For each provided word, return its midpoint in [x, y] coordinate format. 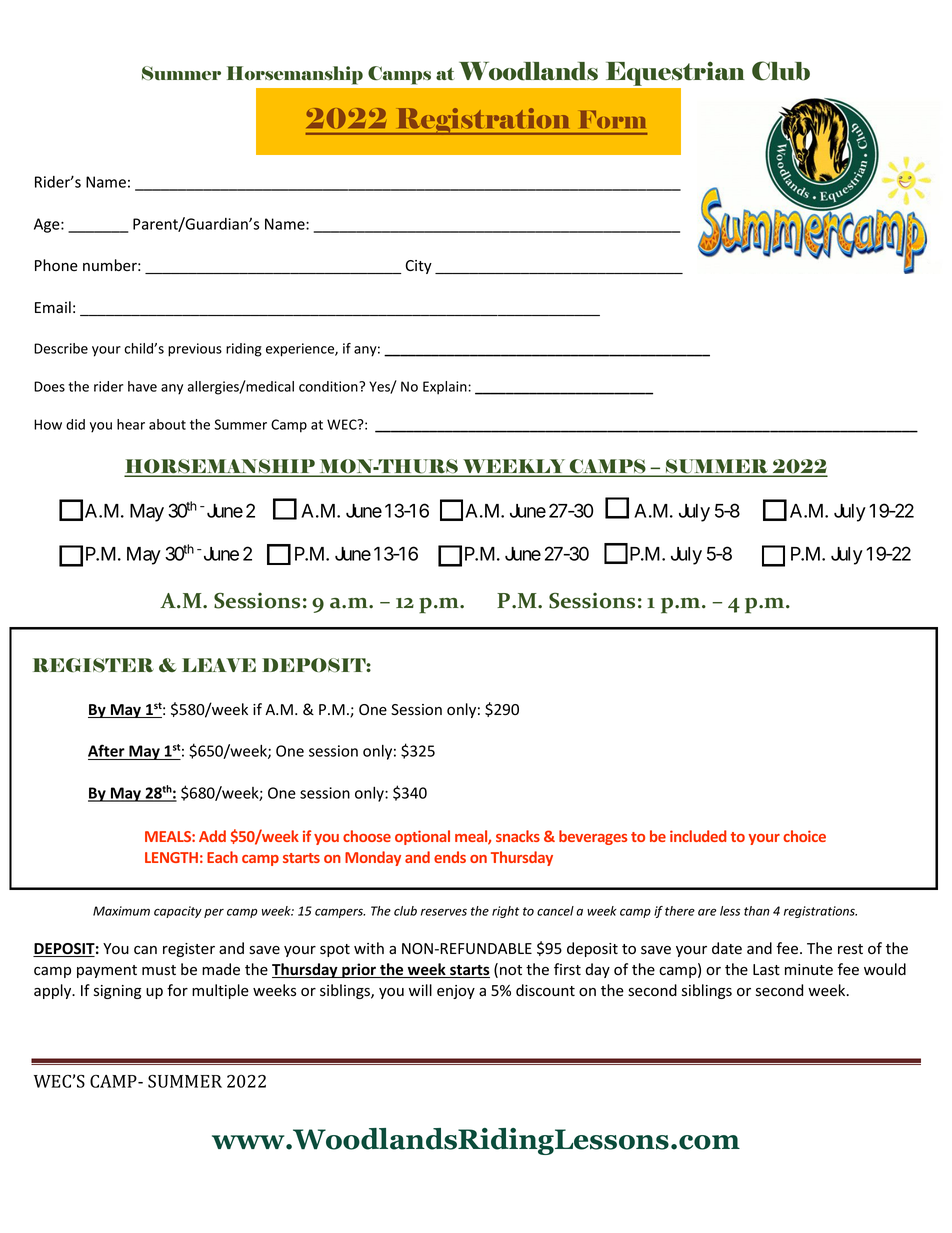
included [698, 836]
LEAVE [219, 665]
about [167, 424]
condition [329, 386]
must [159, 970]
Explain [446, 388]
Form [613, 119]
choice [804, 836]
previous [195, 350]
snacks [518, 836]
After [107, 752]
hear [131, 424]
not [511, 970]
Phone [56, 265]
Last [766, 970]
